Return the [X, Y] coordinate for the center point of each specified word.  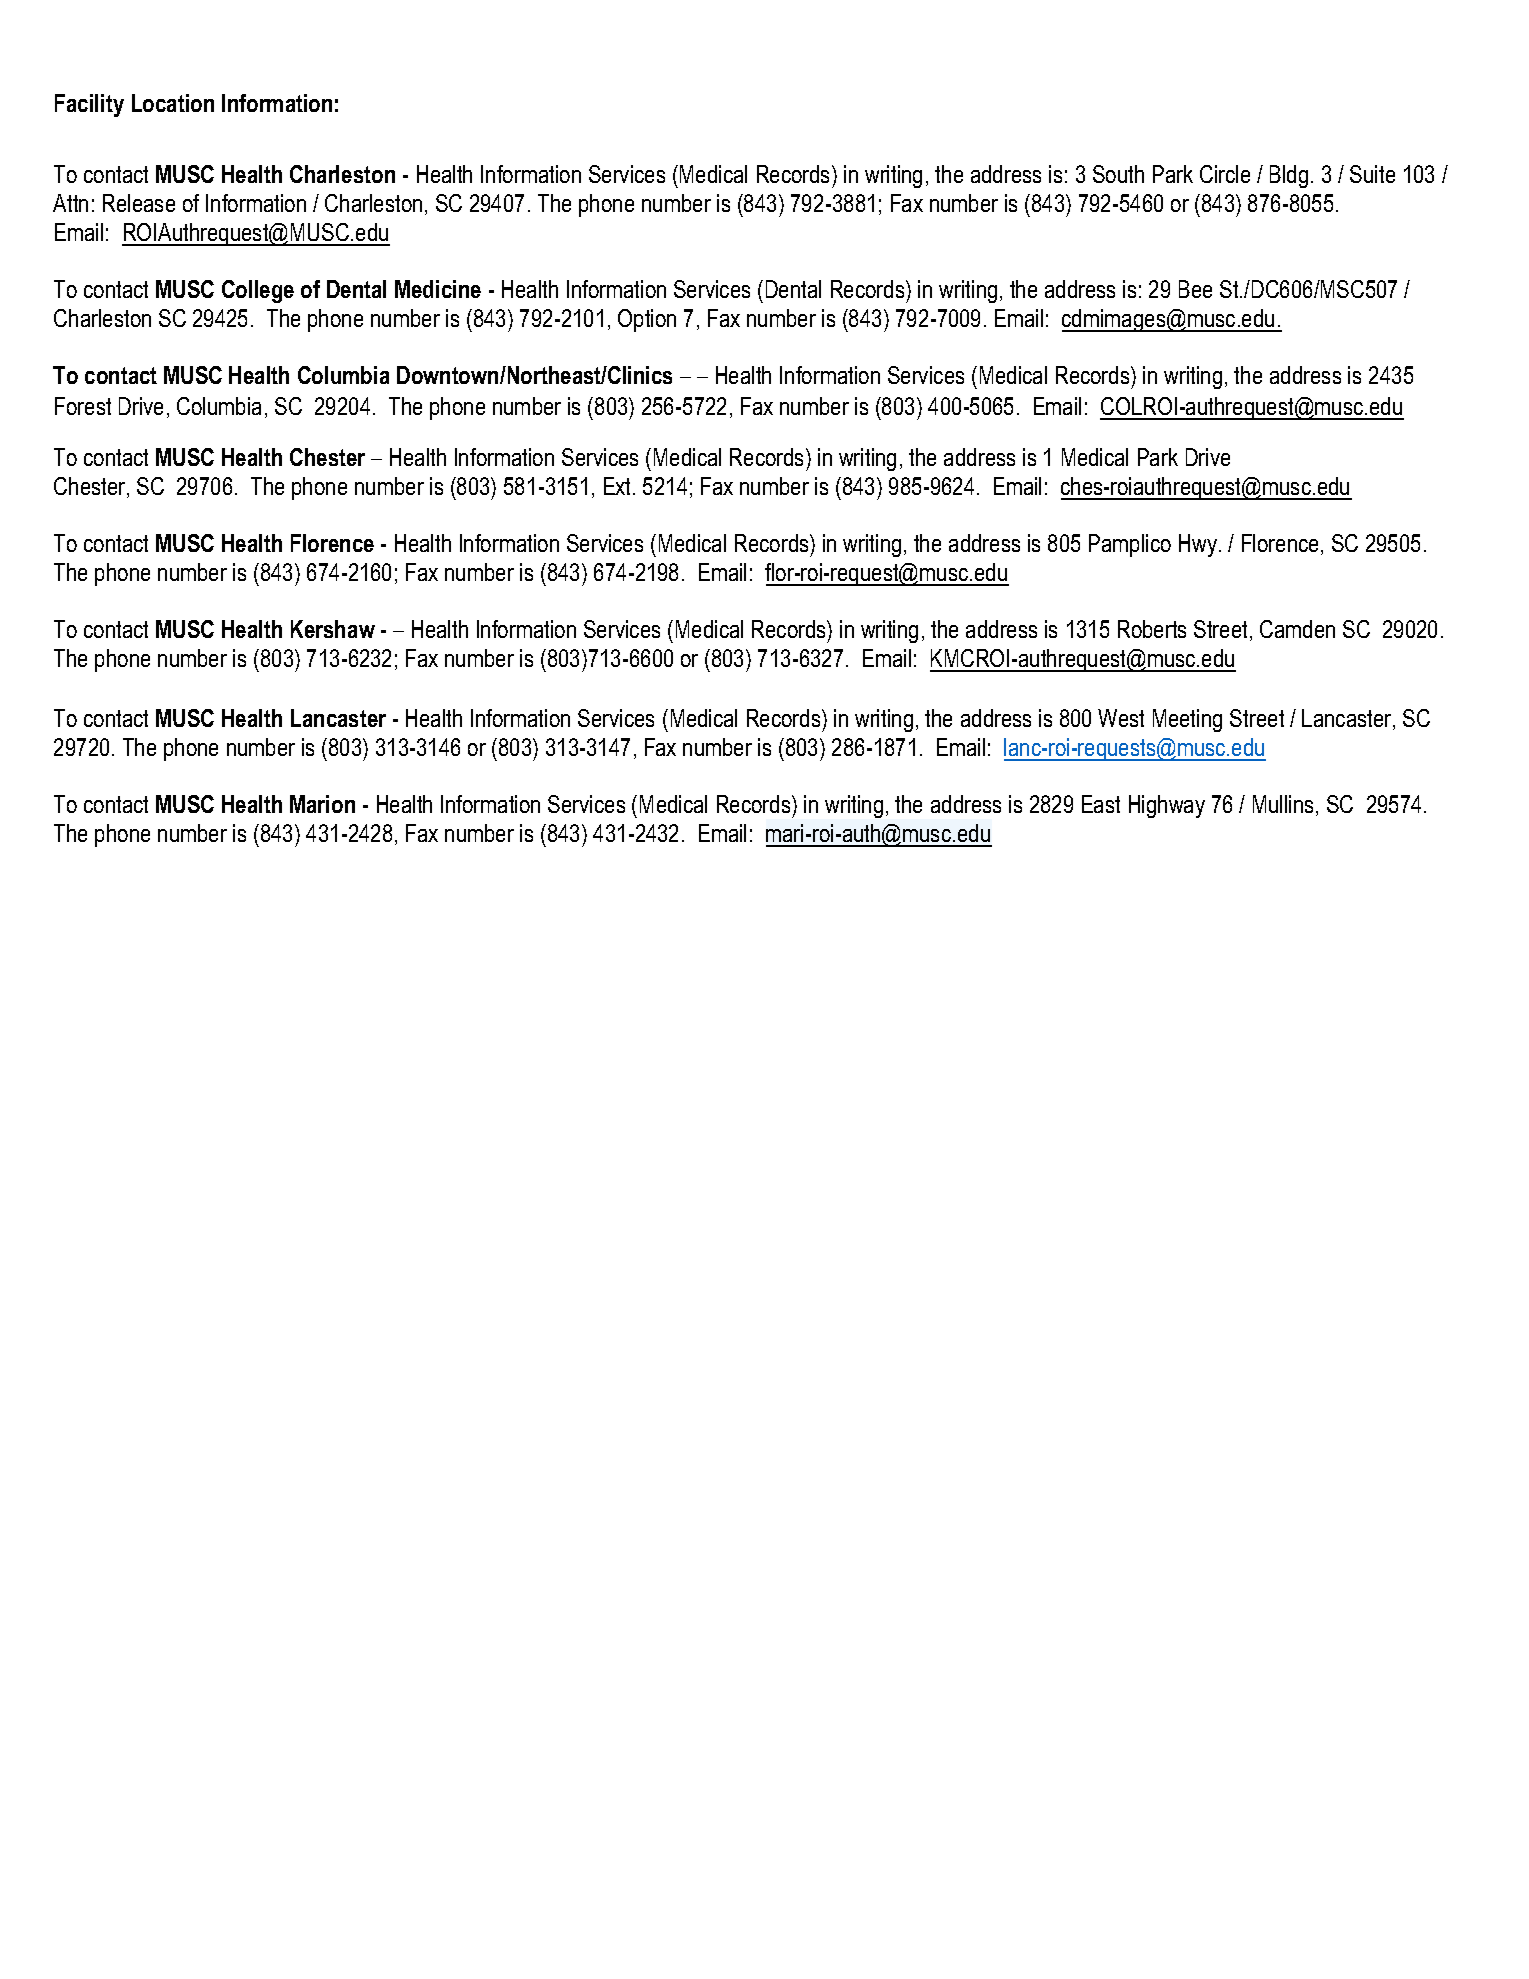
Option [647, 320]
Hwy [1199, 545]
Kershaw [333, 629]
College [258, 291]
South [1118, 174]
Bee [1195, 289]
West [1121, 718]
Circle [1225, 174]
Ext [619, 486]
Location [173, 103]
